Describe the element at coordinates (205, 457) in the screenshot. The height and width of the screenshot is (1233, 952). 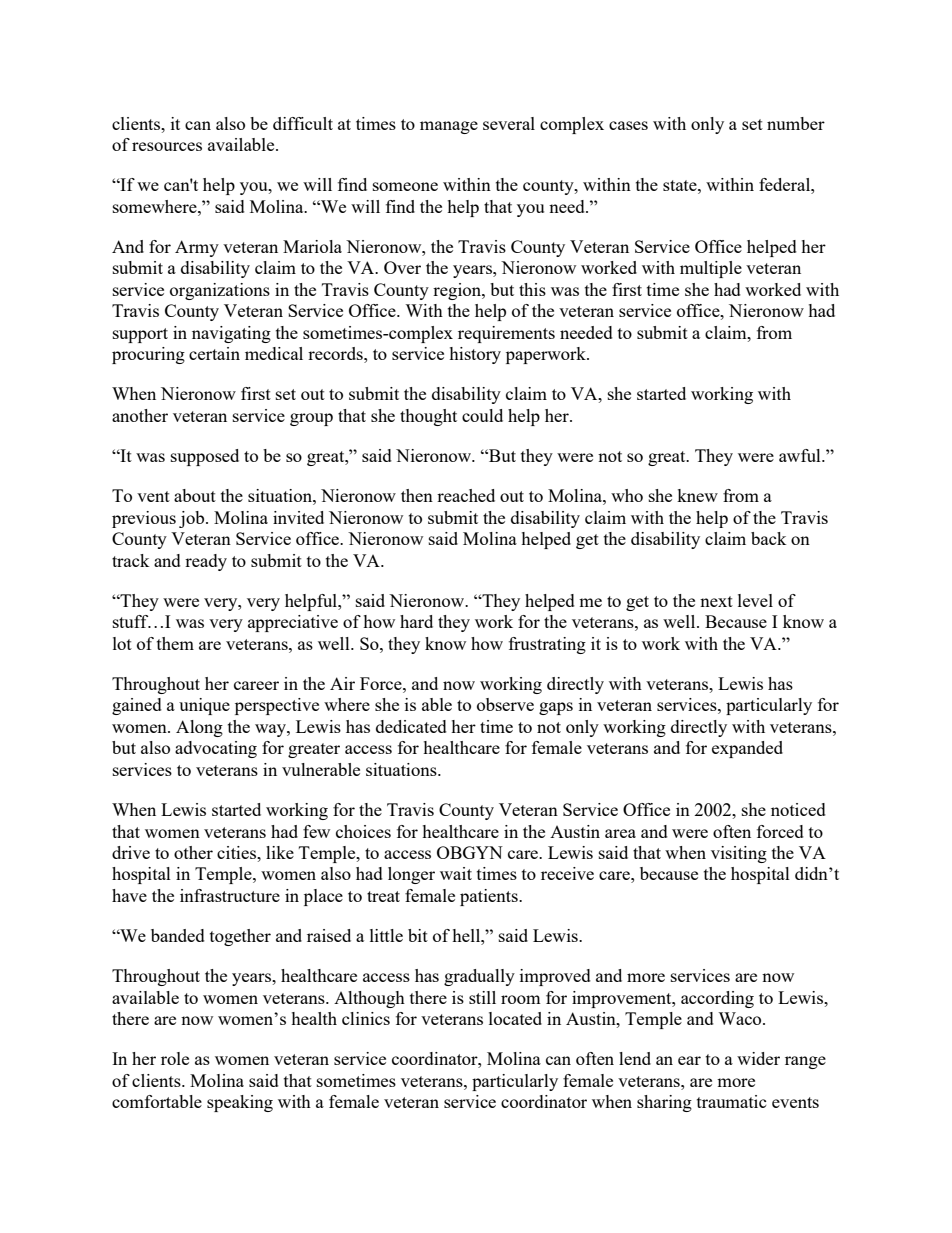
I see `supposed` at that location.
